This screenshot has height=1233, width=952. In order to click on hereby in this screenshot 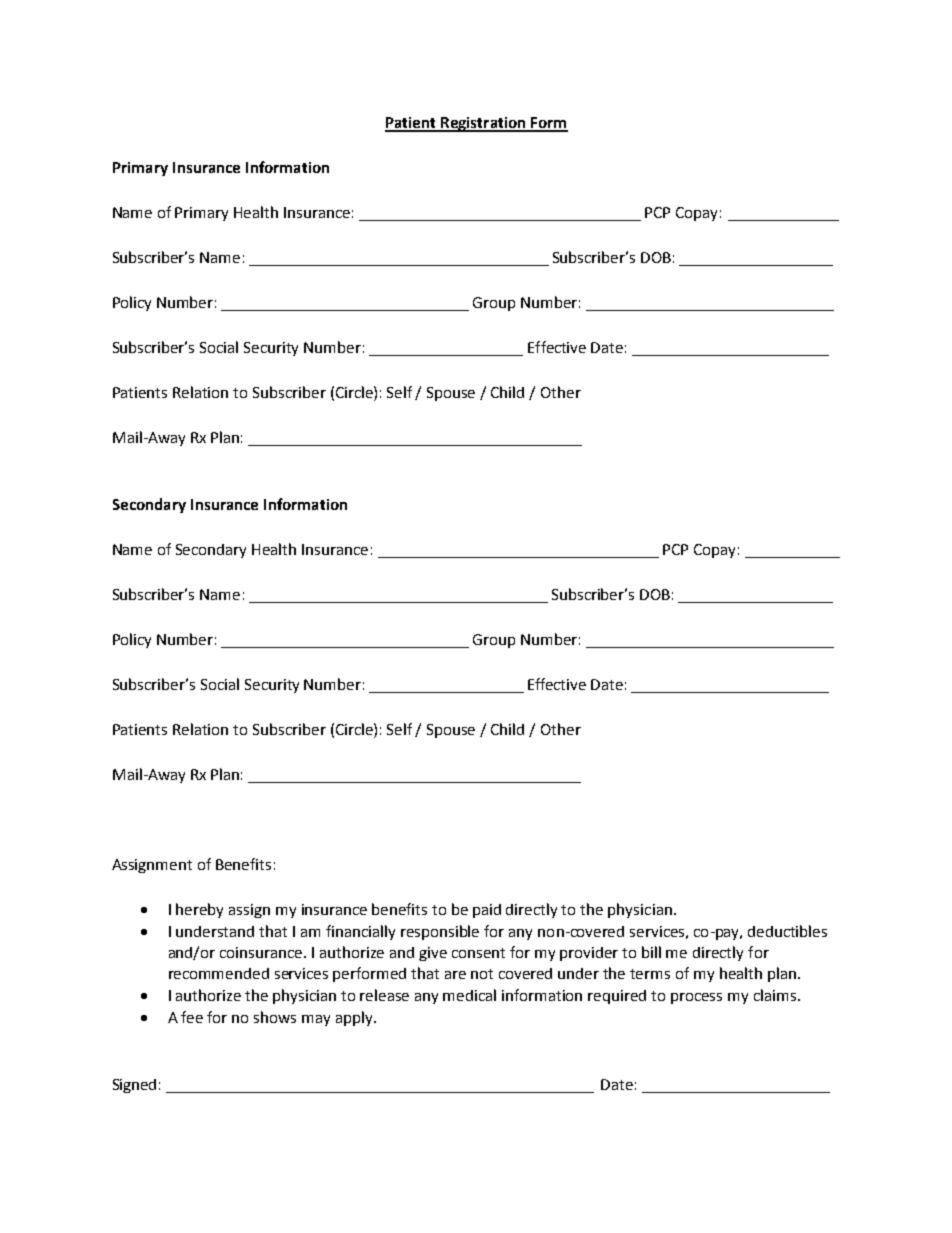, I will do `click(199, 910)`.
